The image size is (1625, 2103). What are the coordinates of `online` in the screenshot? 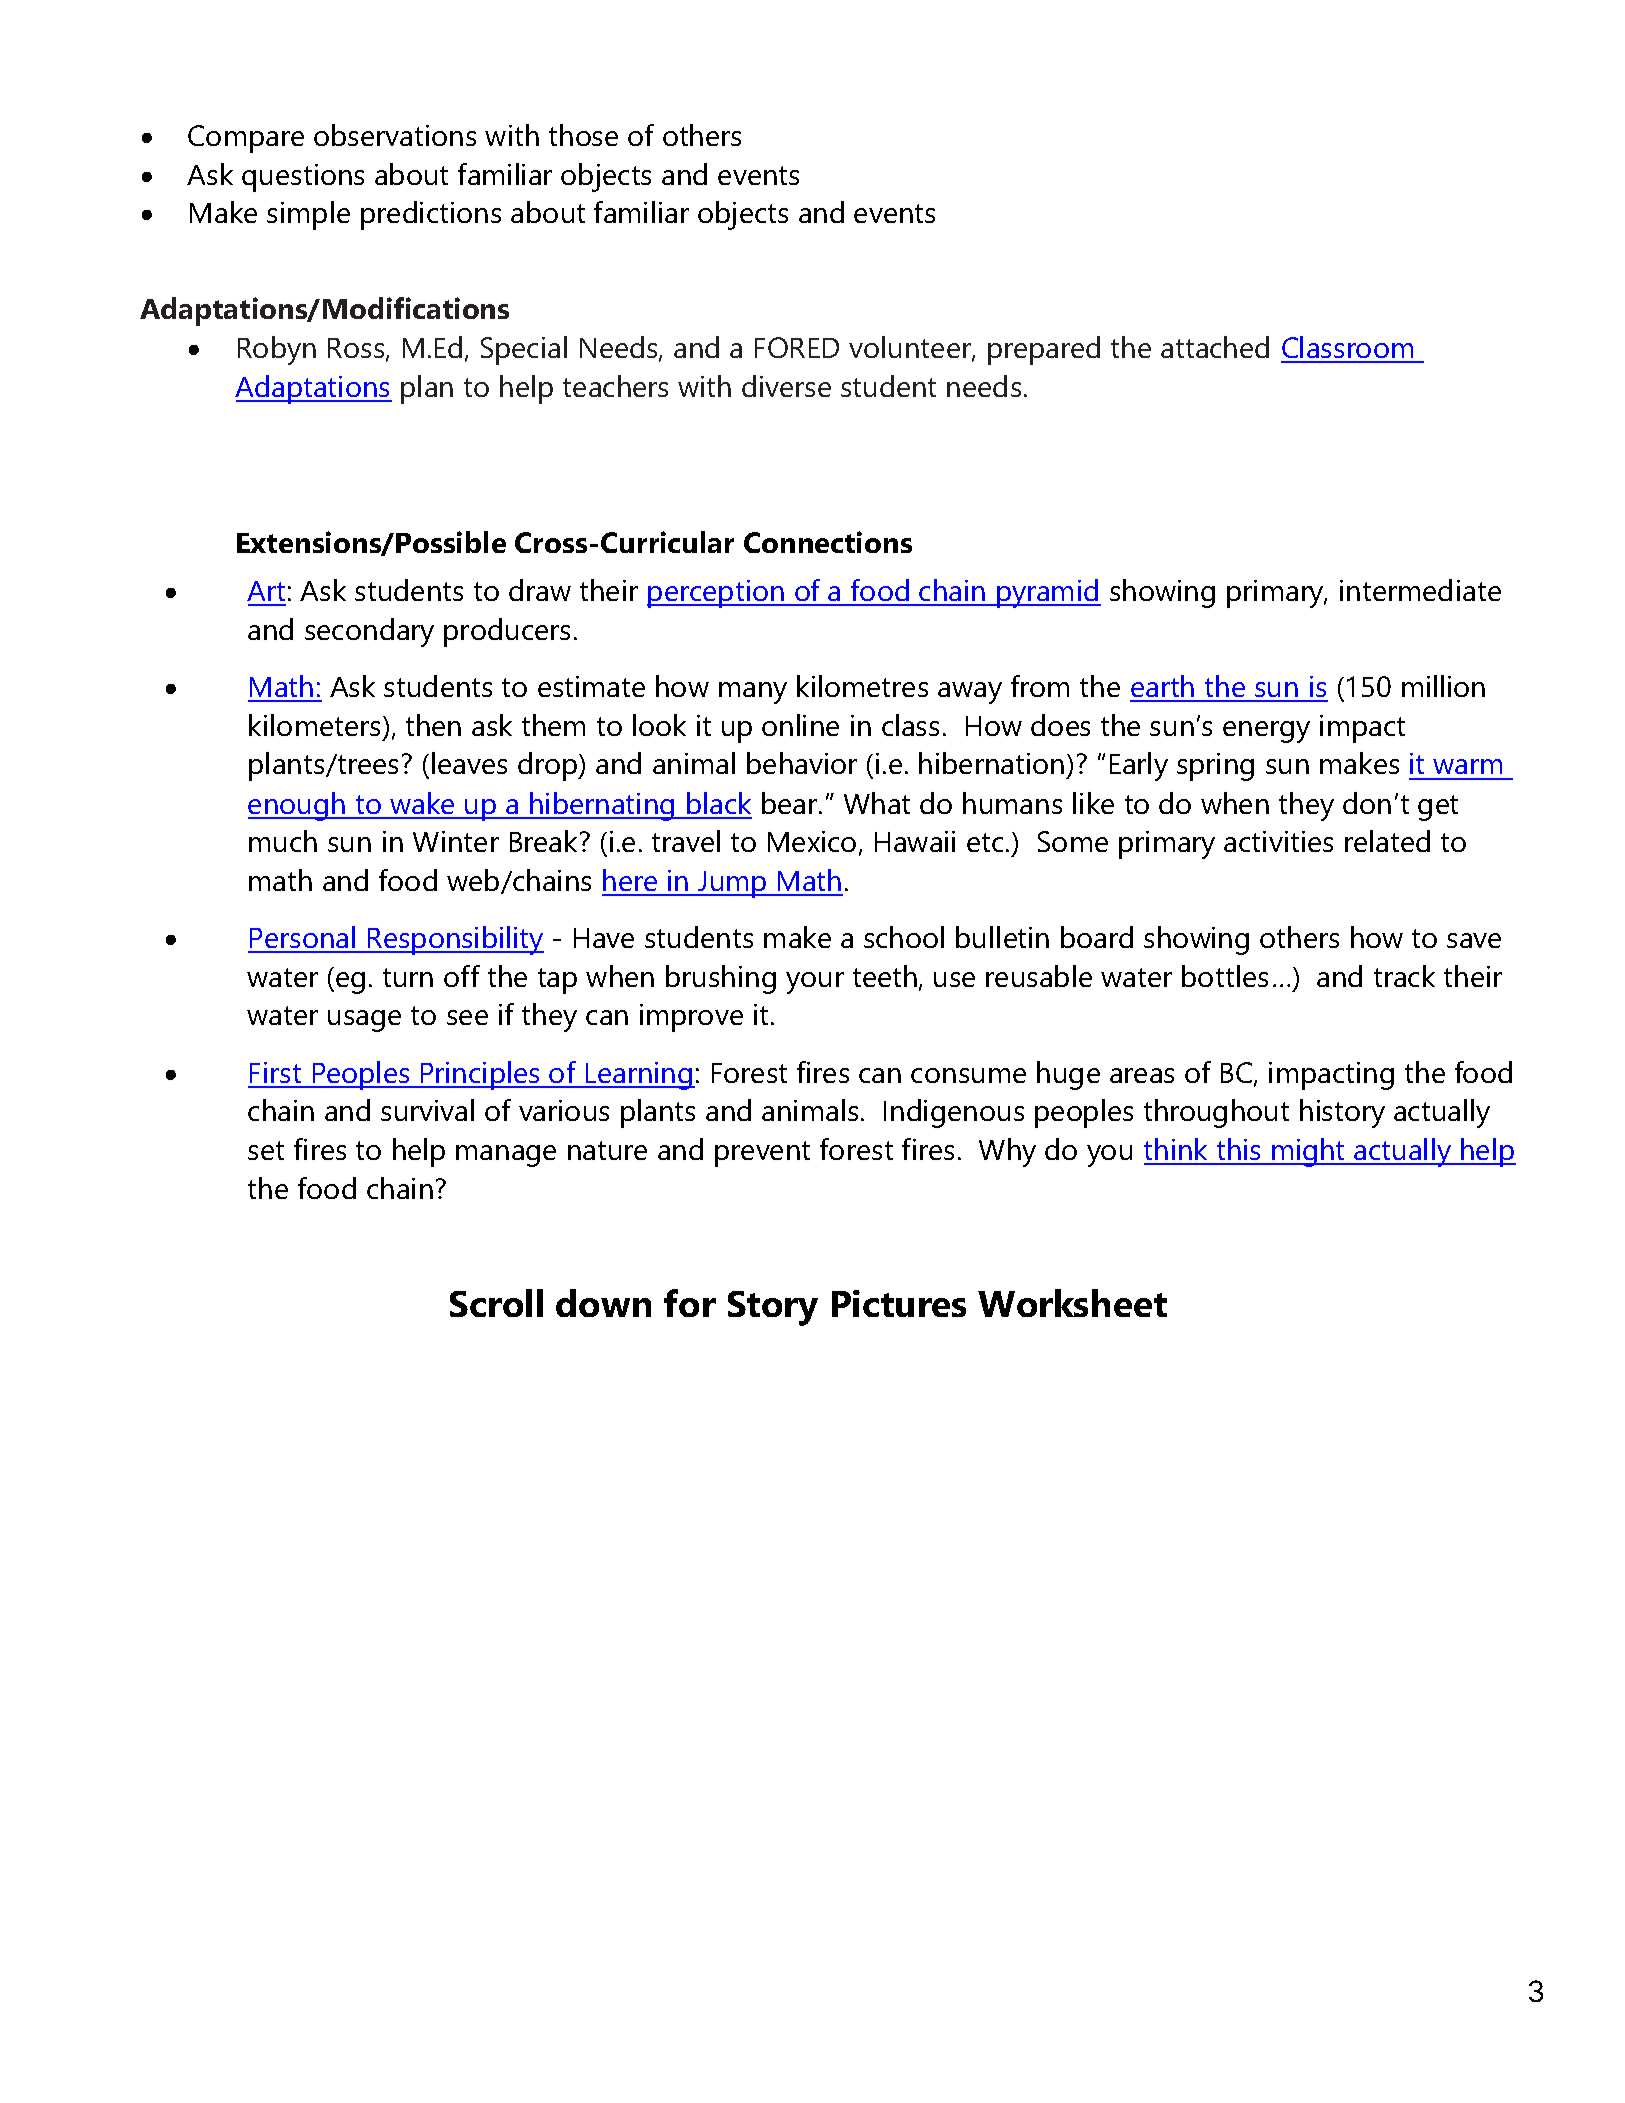 It's located at (800, 725).
